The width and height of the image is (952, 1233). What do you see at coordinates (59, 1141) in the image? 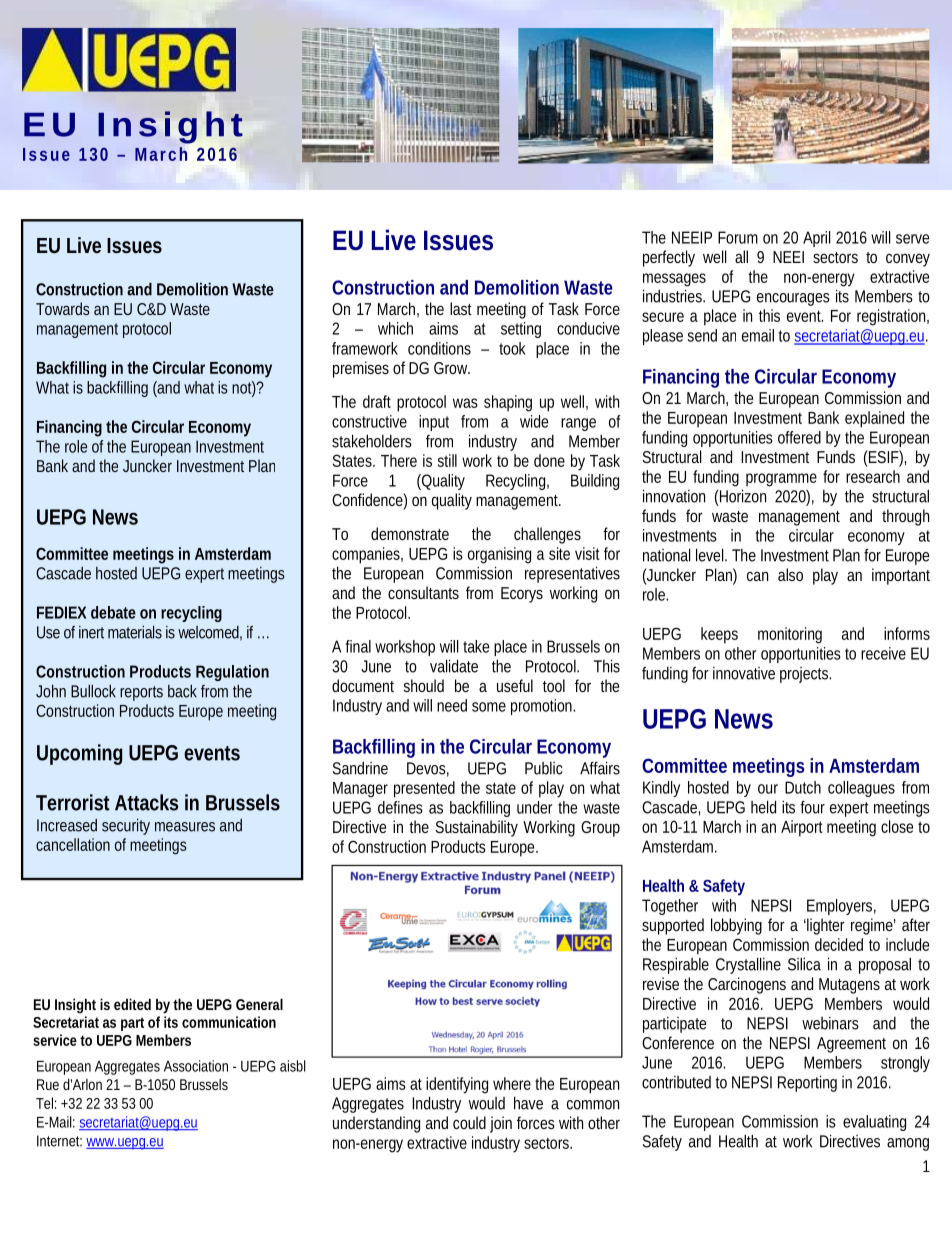
I see `Internet` at bounding box center [59, 1141].
